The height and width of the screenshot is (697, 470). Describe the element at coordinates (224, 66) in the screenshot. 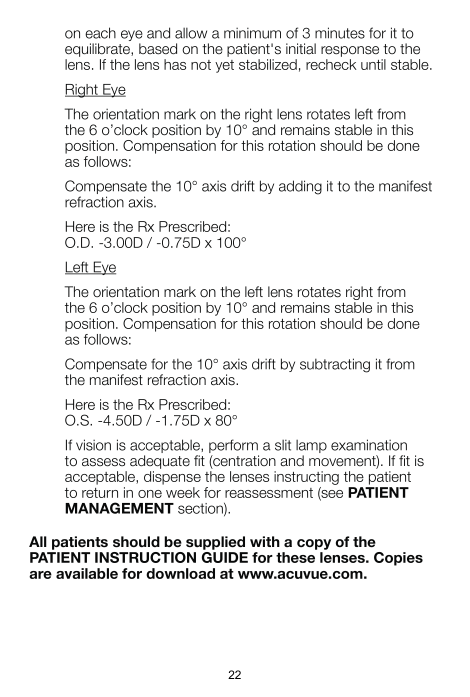

I see `yet` at that location.
